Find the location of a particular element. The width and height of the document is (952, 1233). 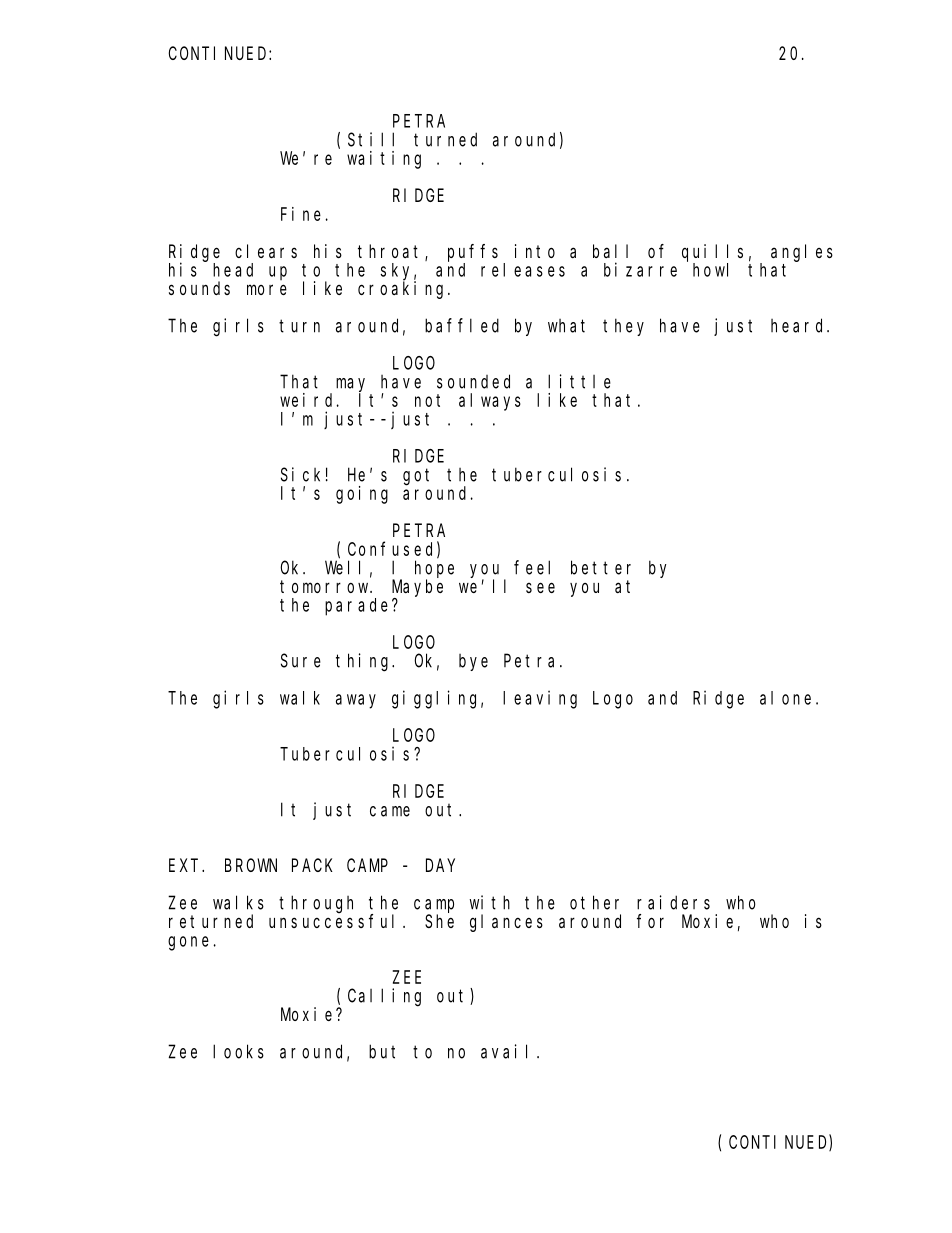

puffs is located at coordinates (473, 253).
